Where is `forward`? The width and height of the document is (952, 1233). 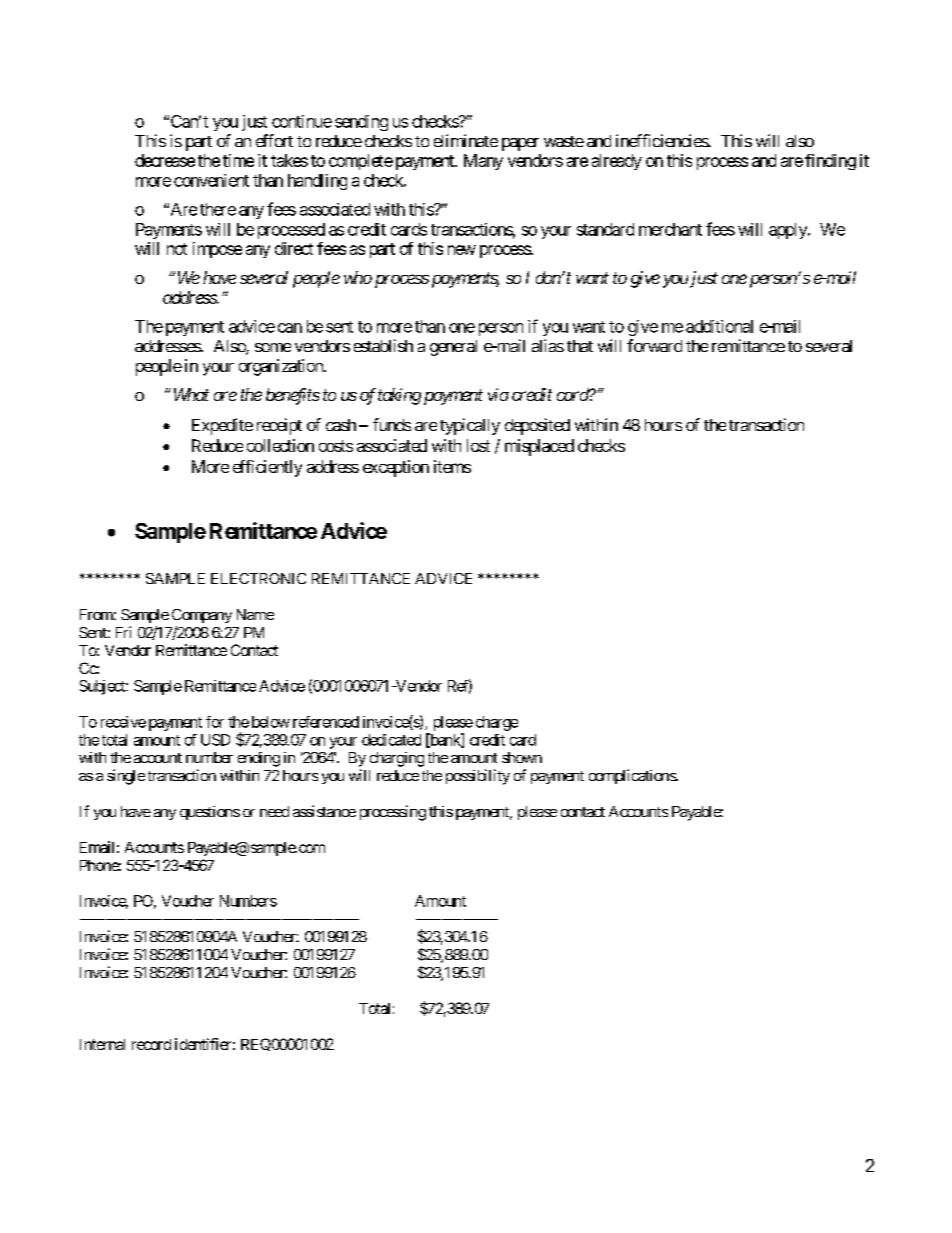
forward is located at coordinates (654, 345).
